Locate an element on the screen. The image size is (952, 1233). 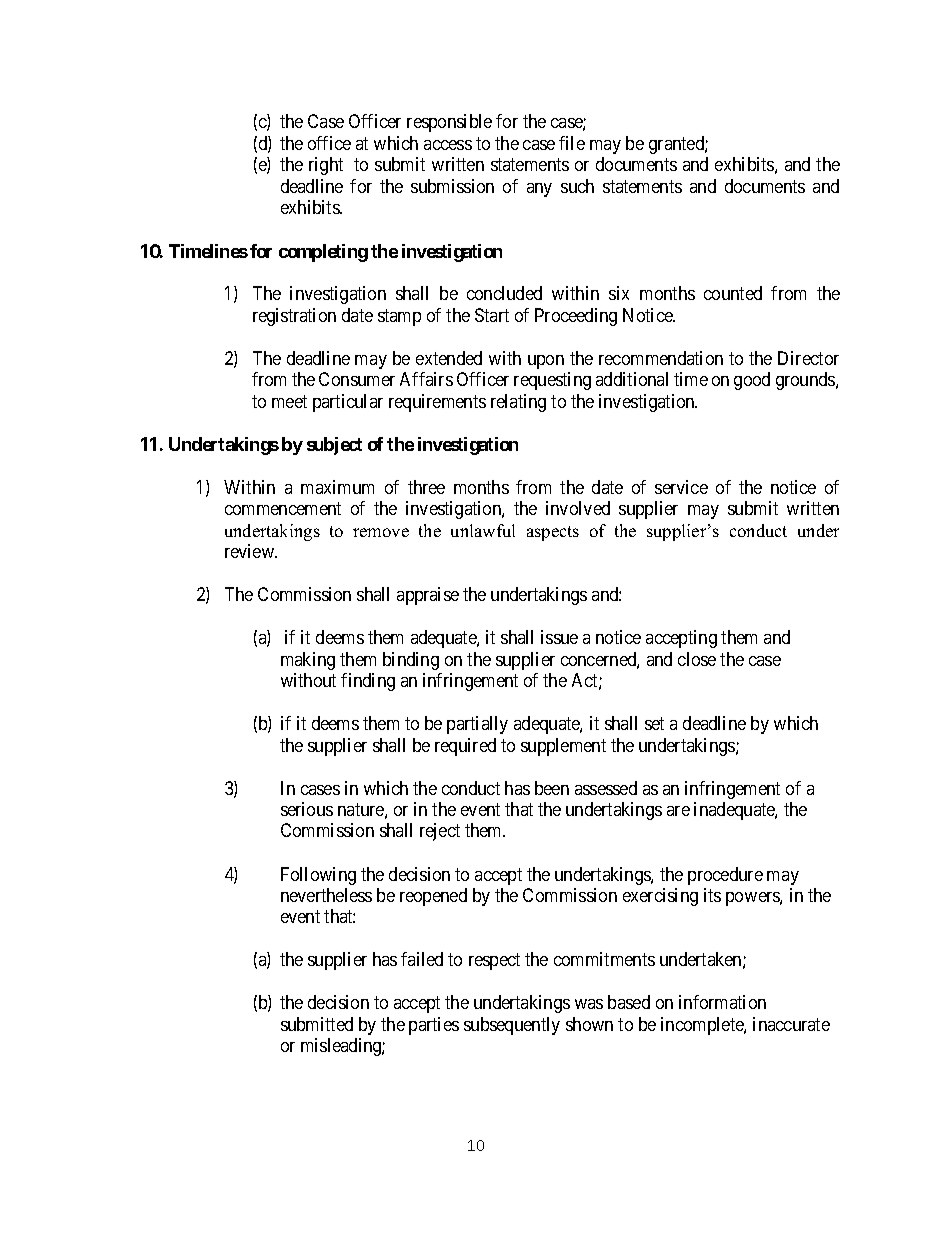
subsequently is located at coordinates (512, 1026).
